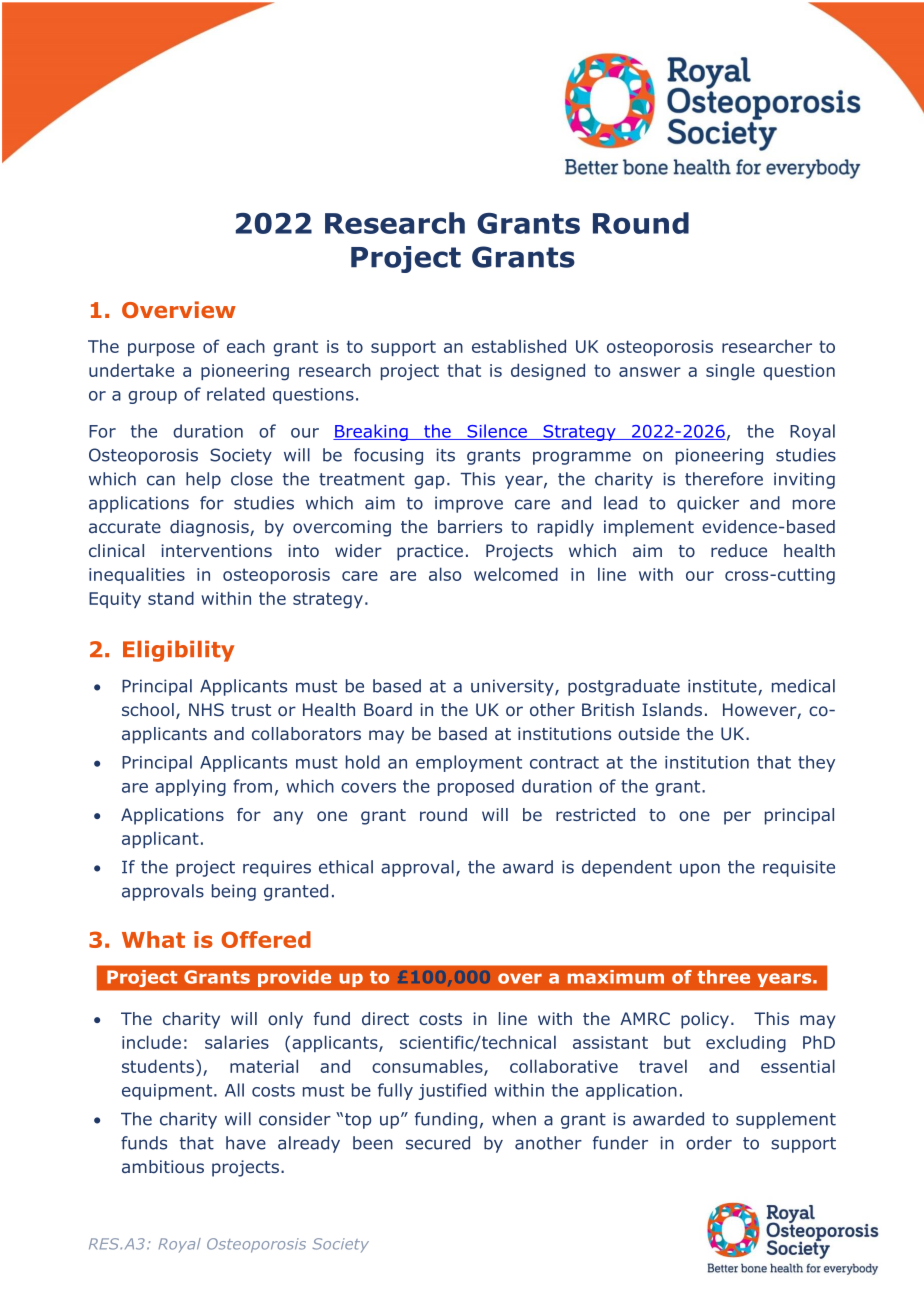 The image size is (924, 1308). I want to click on established, so click(519, 346).
